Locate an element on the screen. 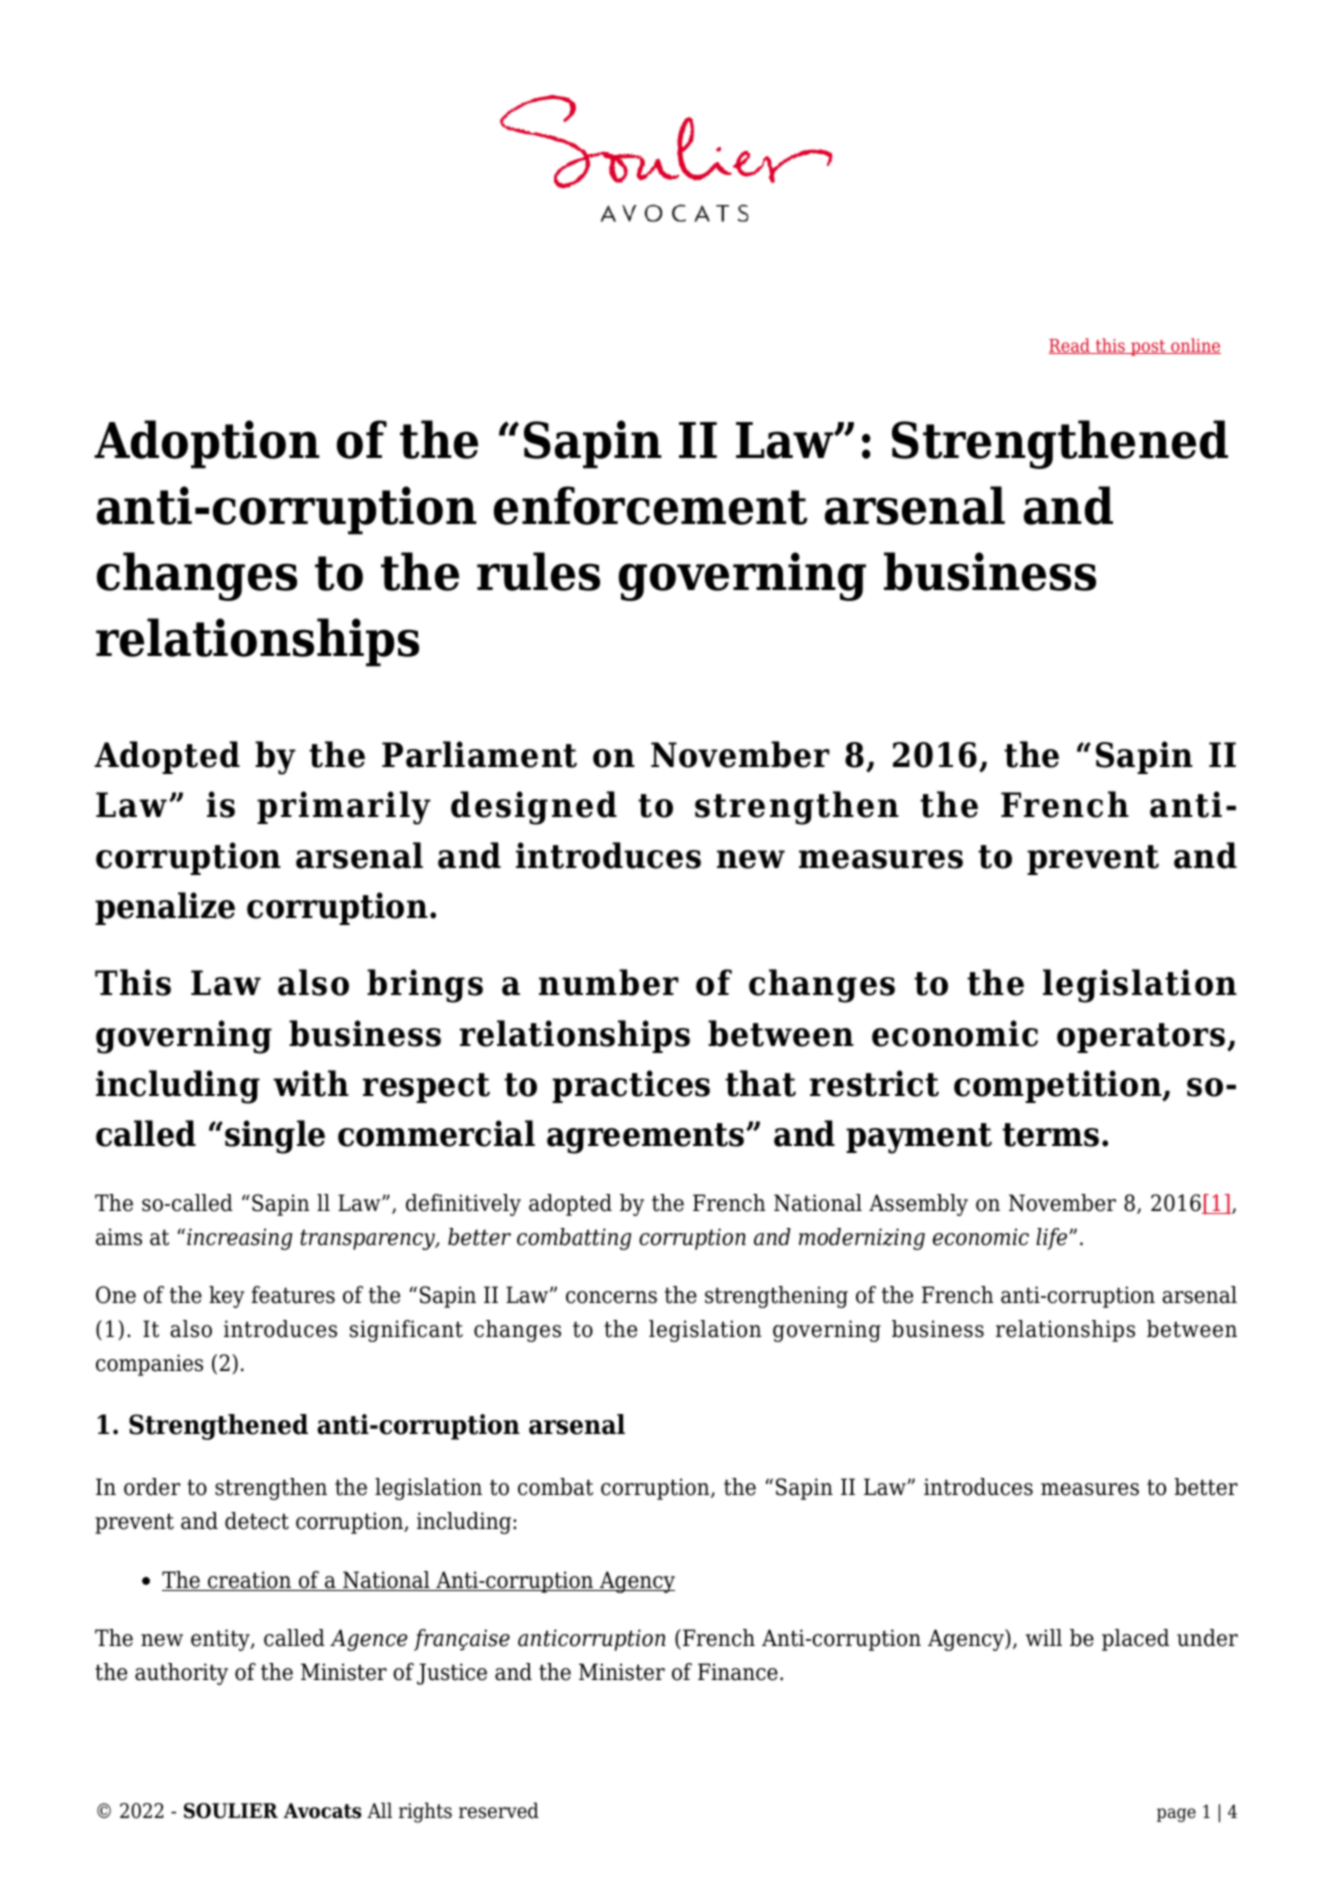  concerns is located at coordinates (611, 1297).
